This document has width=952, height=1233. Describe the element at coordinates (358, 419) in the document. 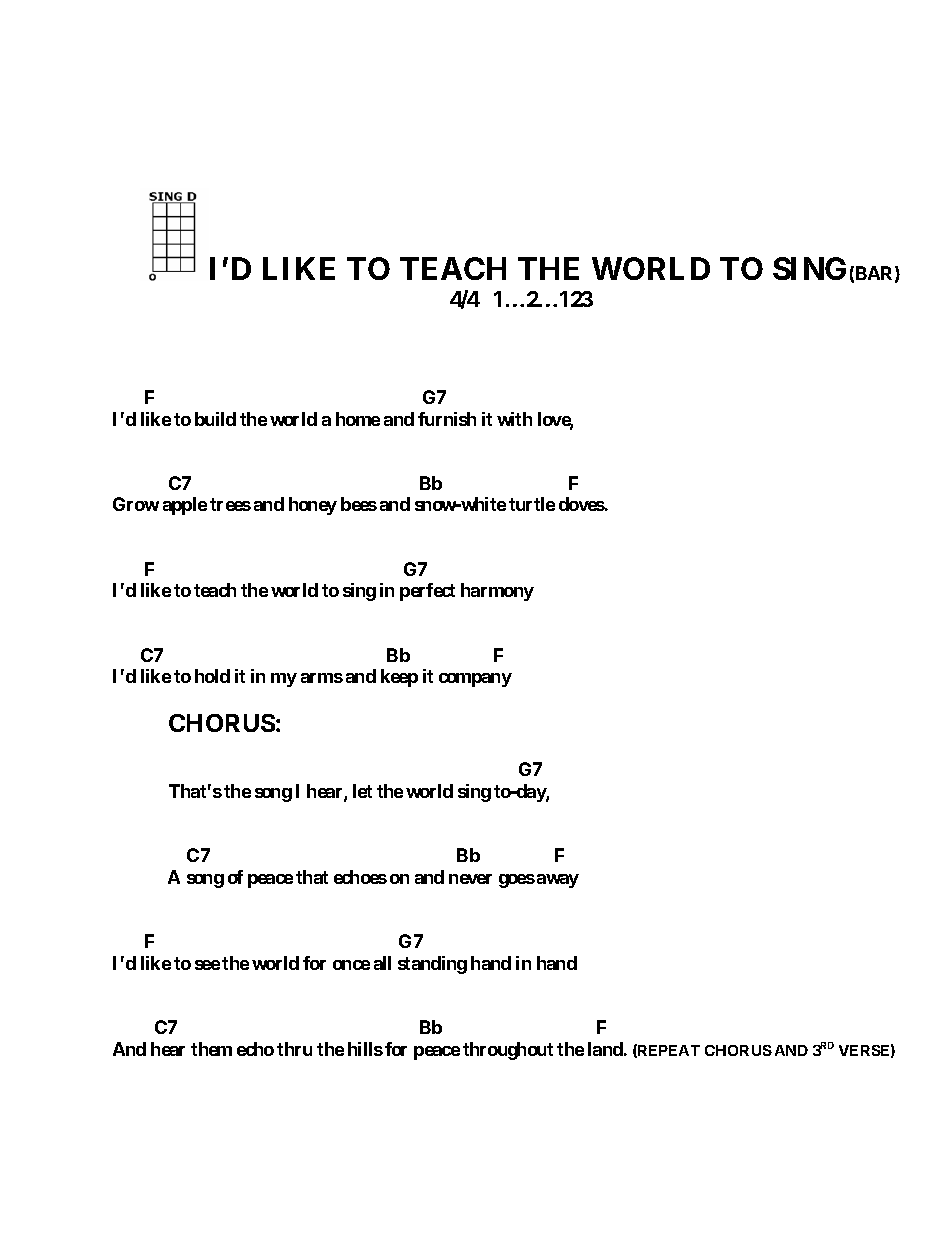

I see `home` at that location.
